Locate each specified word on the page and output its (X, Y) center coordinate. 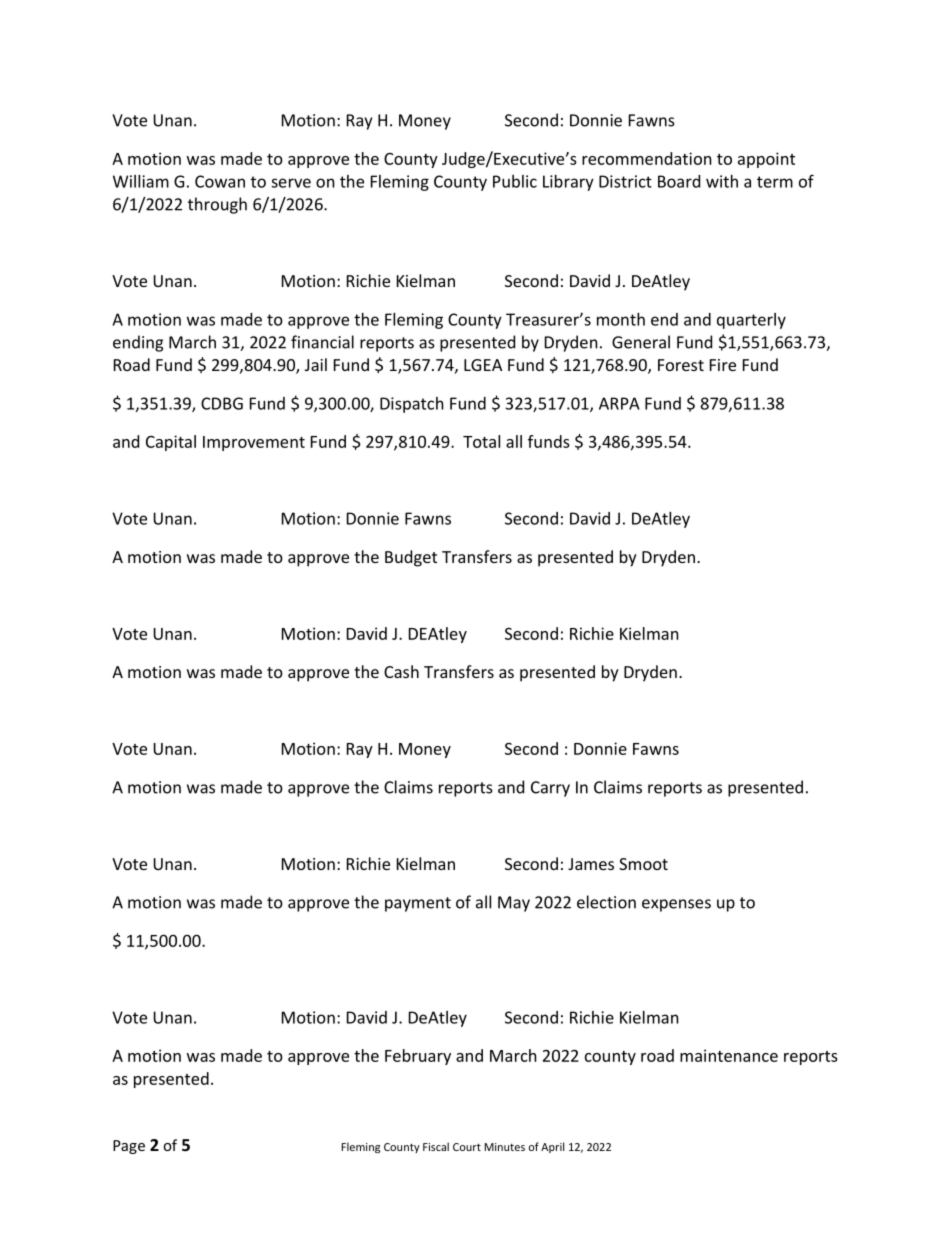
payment (418, 904)
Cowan (220, 181)
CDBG (222, 403)
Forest (681, 365)
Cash (401, 671)
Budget (411, 558)
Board (679, 181)
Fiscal (436, 1146)
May (514, 904)
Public (515, 181)
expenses (676, 905)
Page (129, 1147)
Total (481, 441)
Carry (550, 789)
